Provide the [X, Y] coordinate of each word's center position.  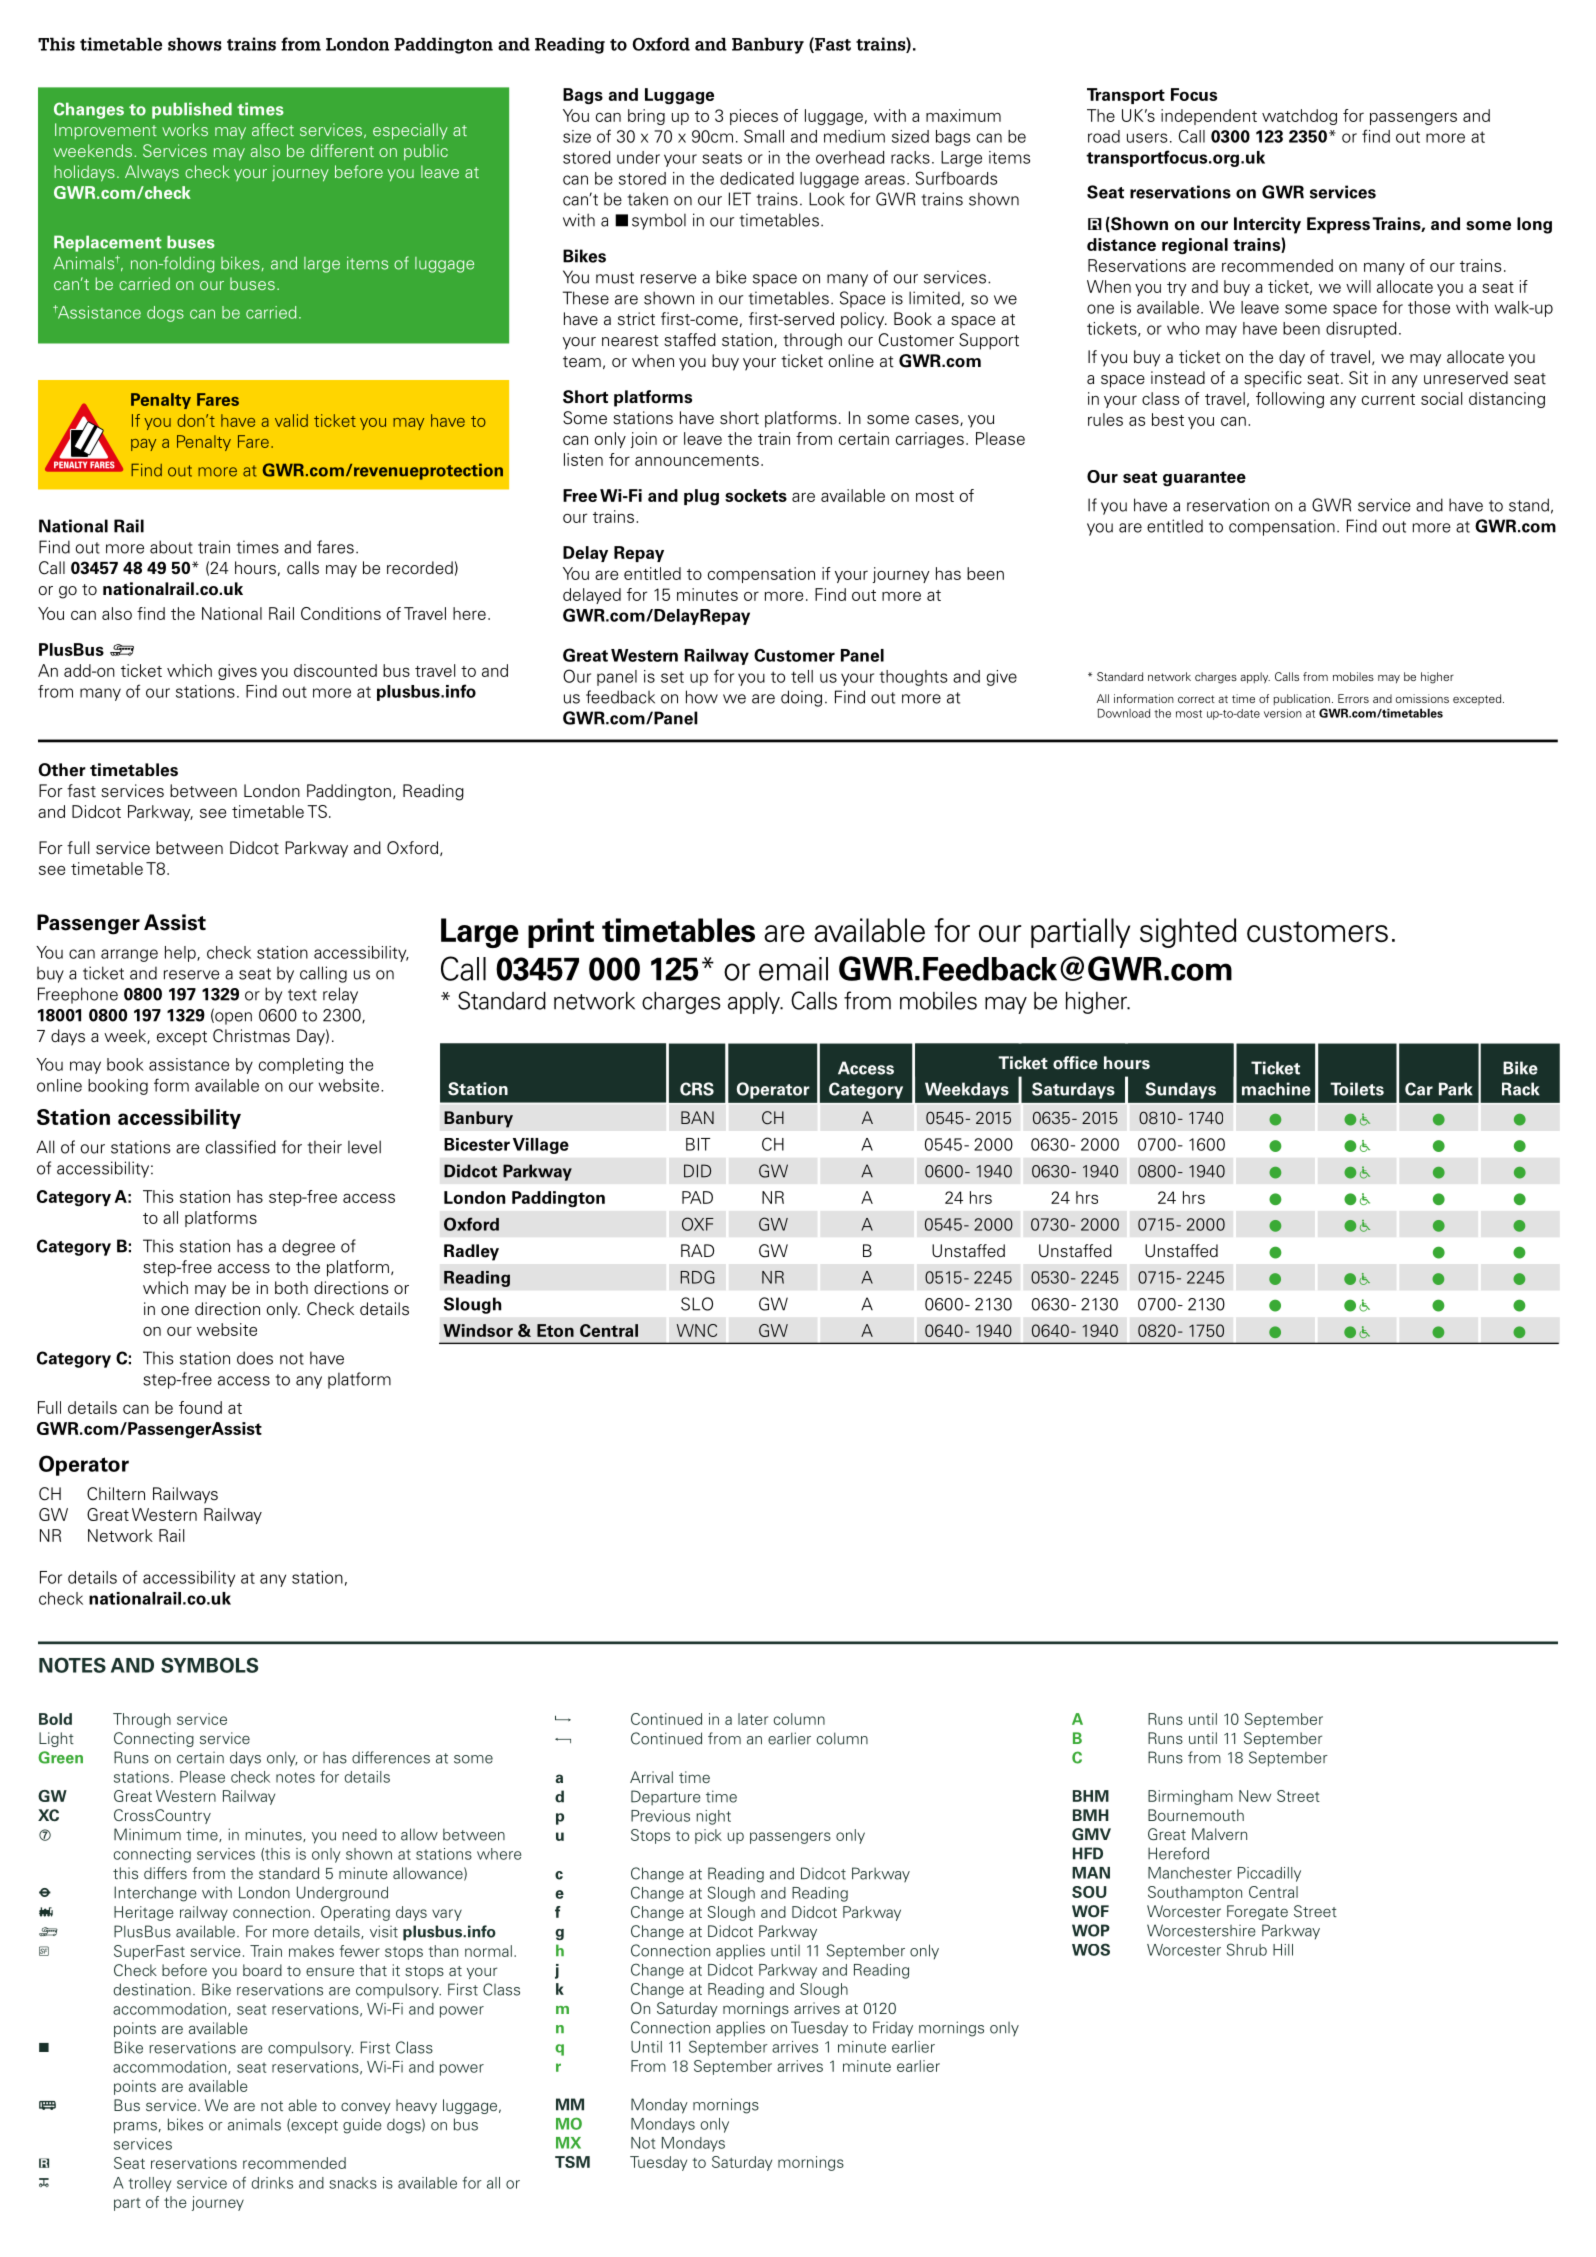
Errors [1353, 698]
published [192, 110]
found [200, 1407]
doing [801, 698]
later [753, 1719]
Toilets [1357, 1089]
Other [62, 770]
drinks [272, 2183]
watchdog [1299, 117]
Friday [893, 2029]
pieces [754, 117]
